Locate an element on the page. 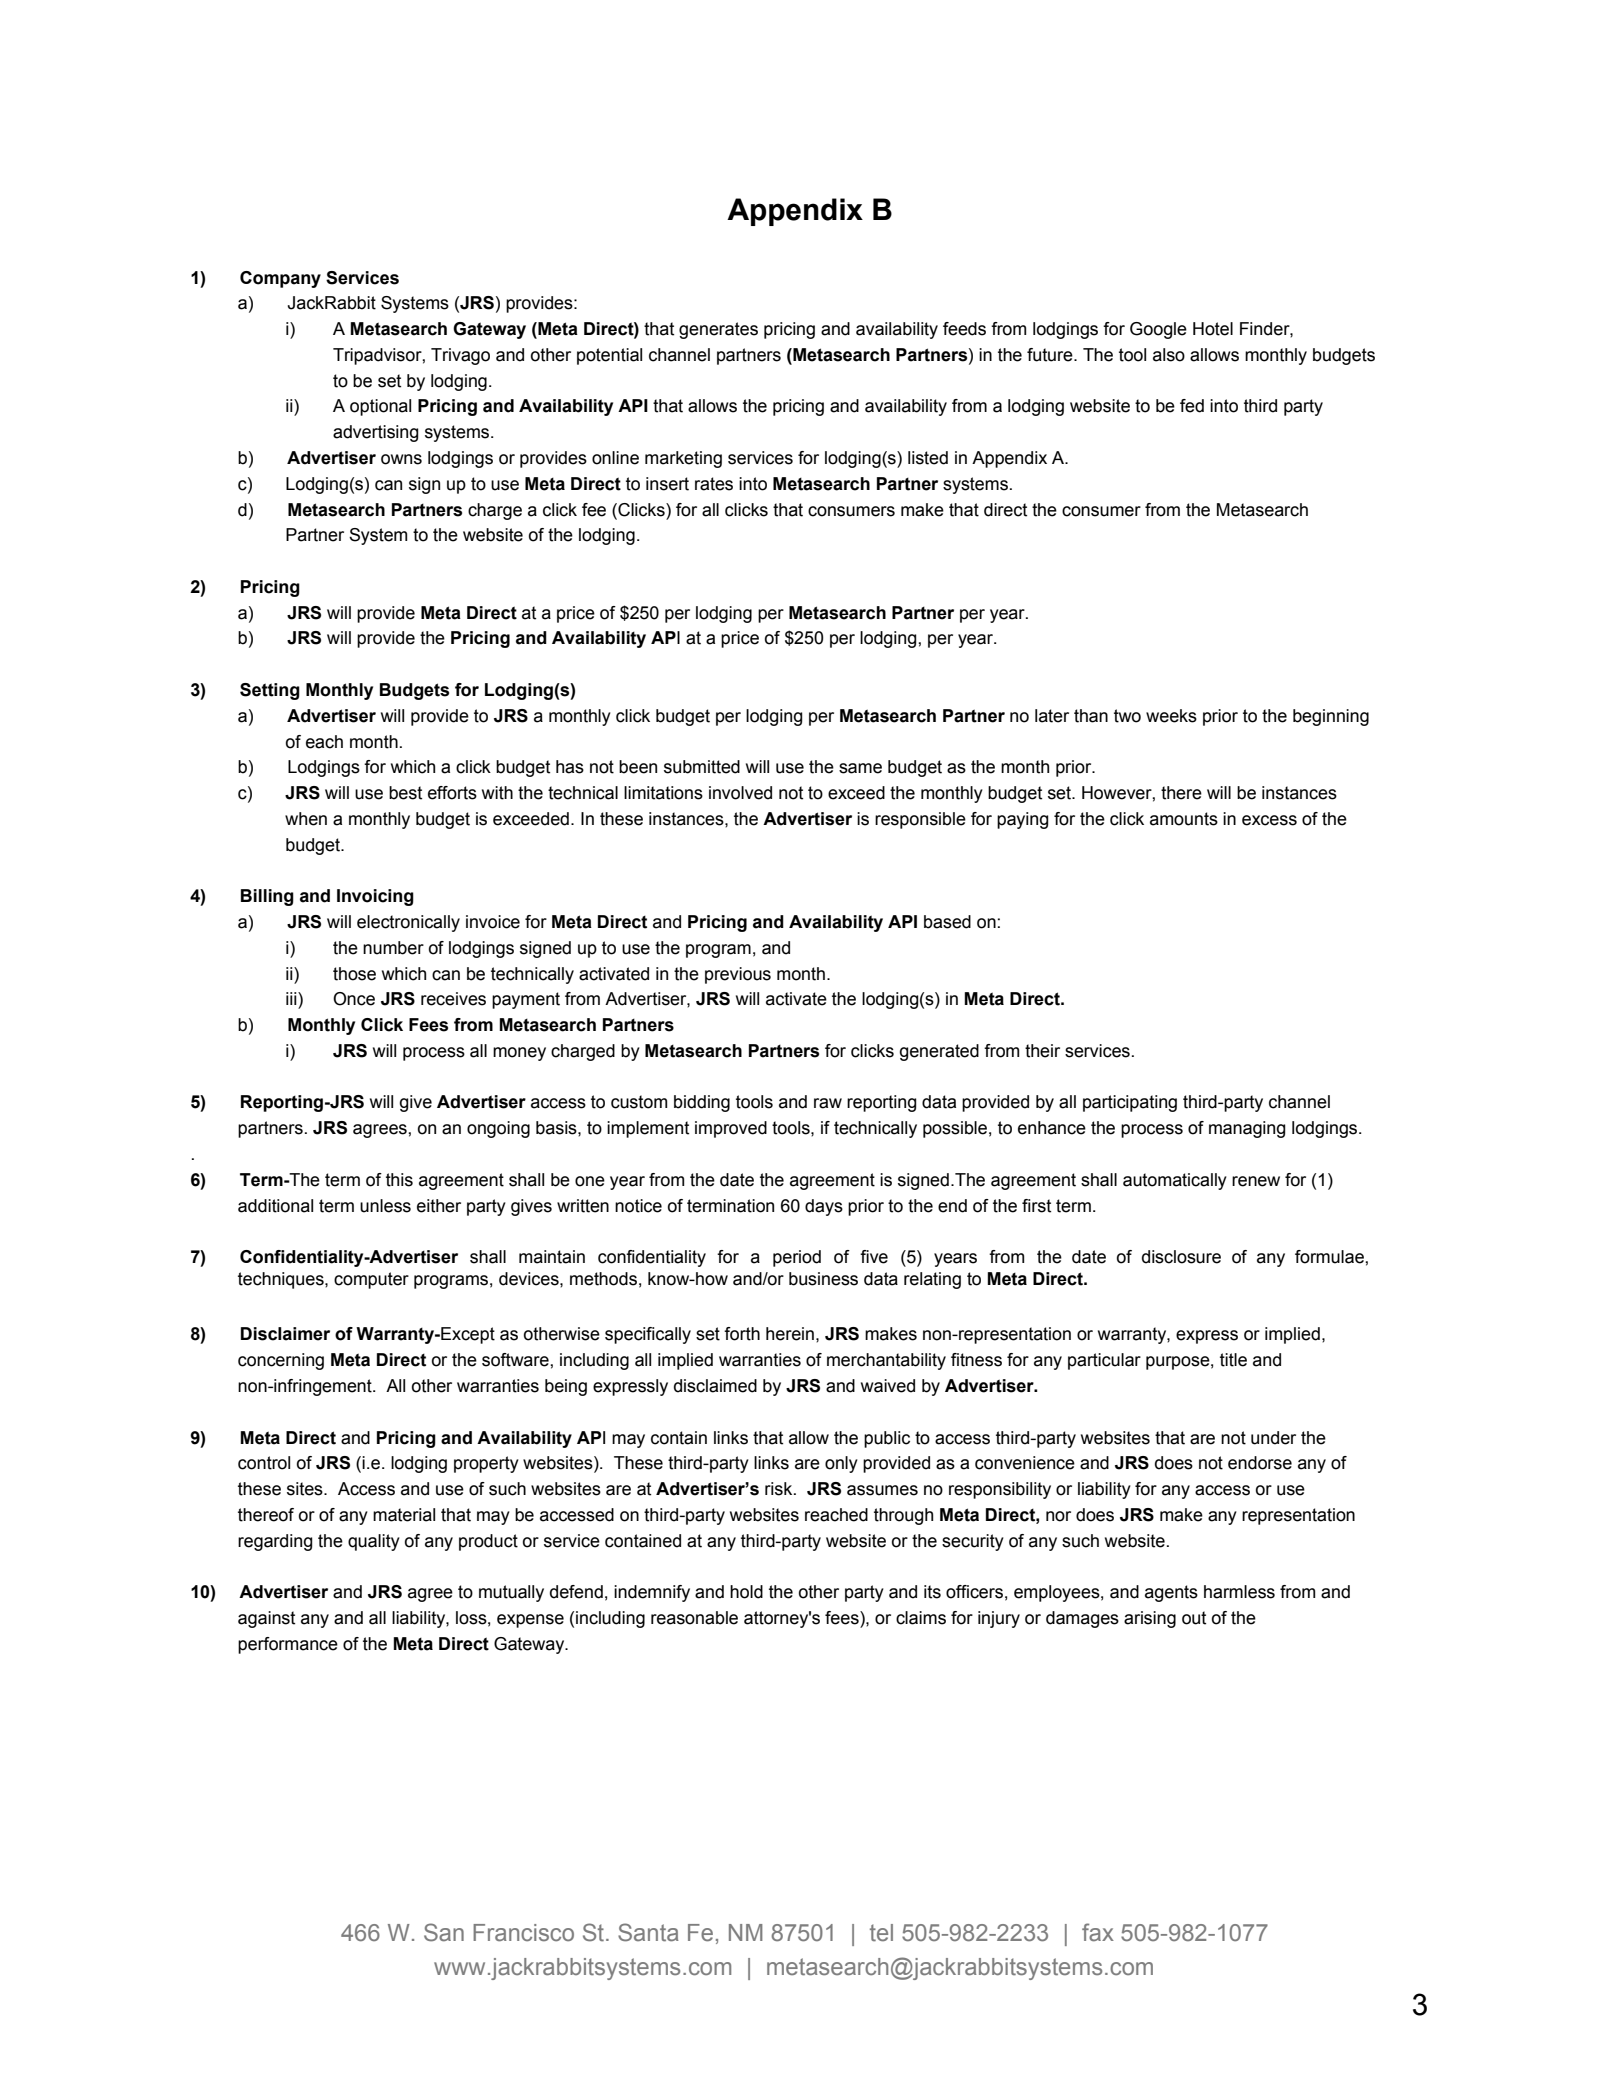 This image has width=1618, height=2094. Francisco is located at coordinates (523, 1933).
